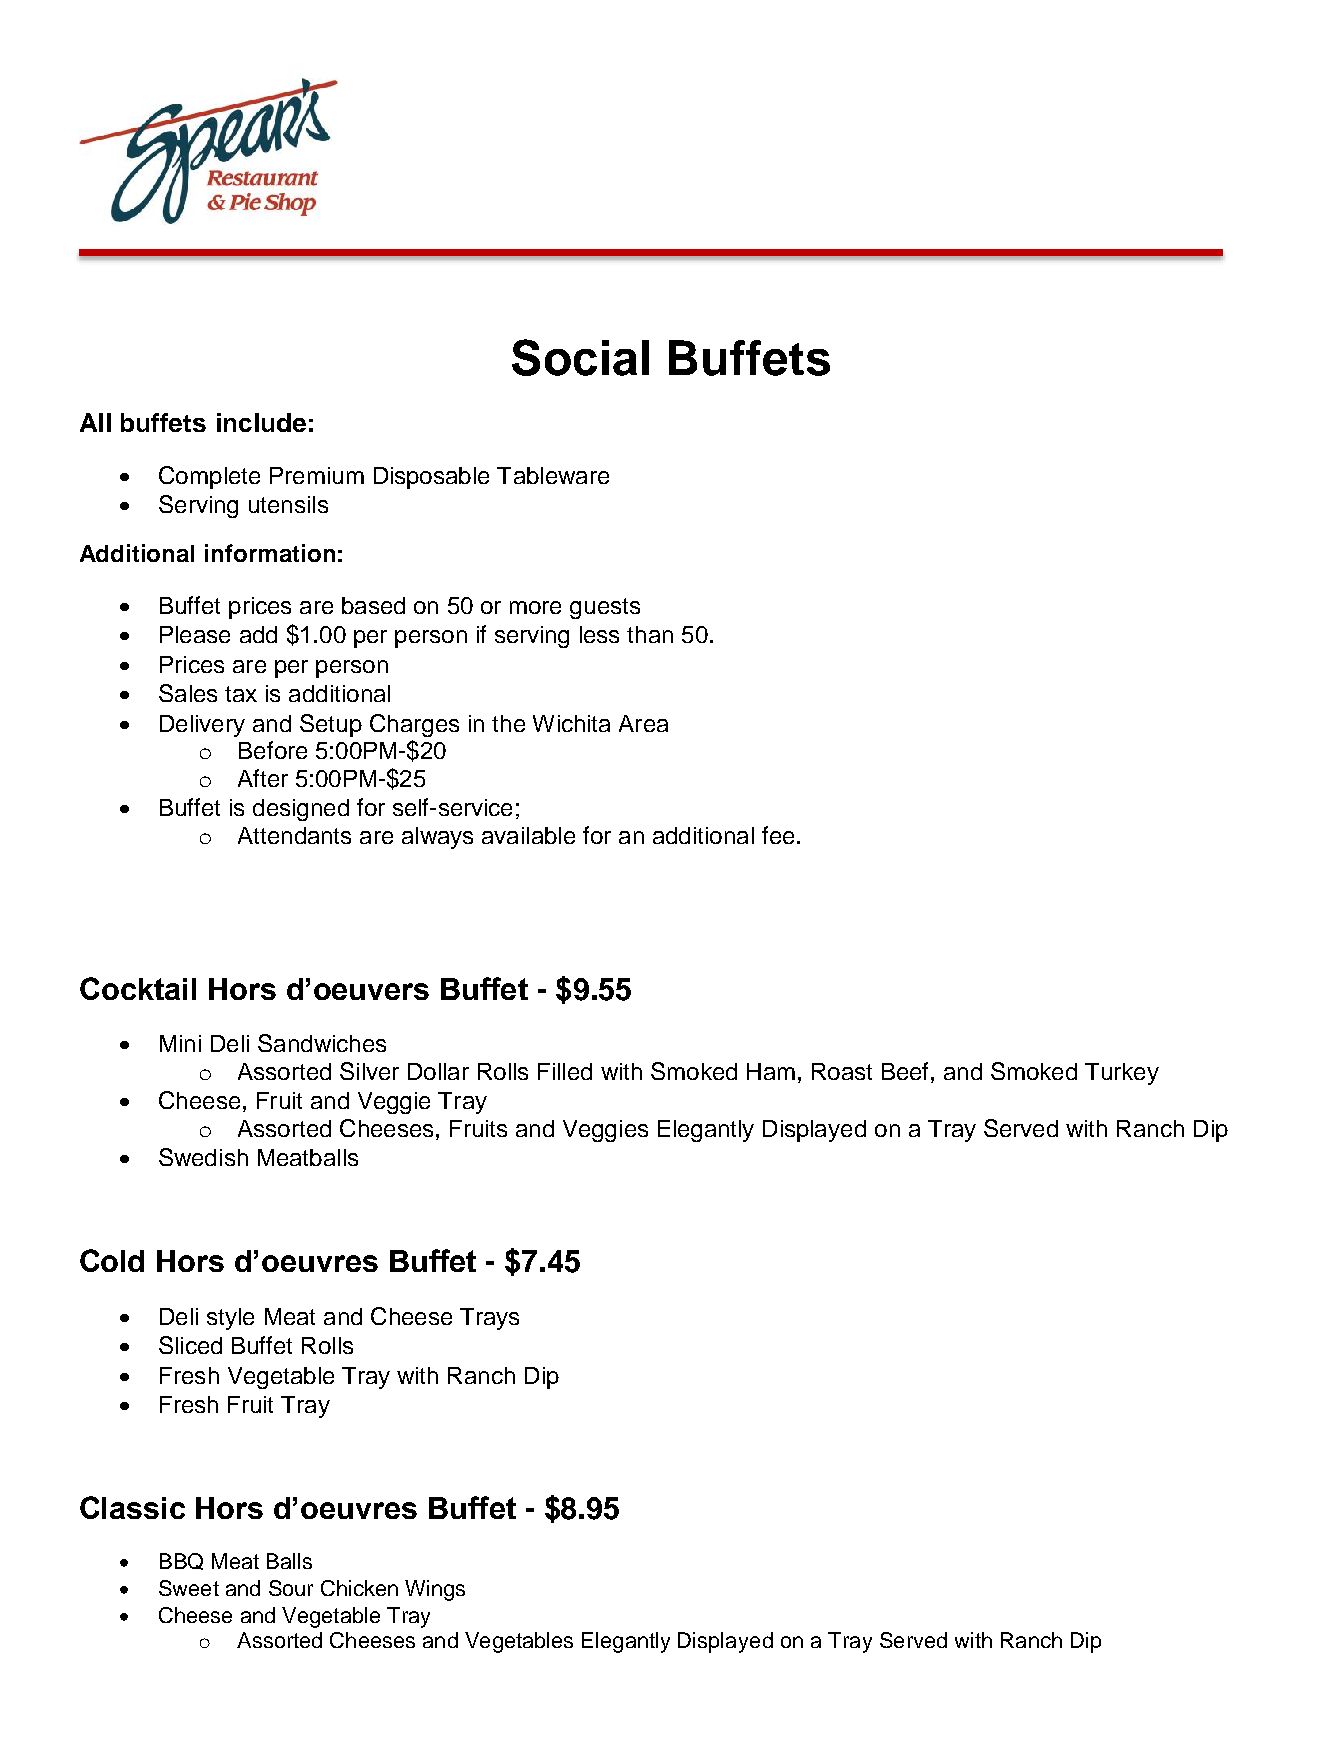 The image size is (1343, 1738). What do you see at coordinates (261, 422) in the page?
I see `include` at bounding box center [261, 422].
